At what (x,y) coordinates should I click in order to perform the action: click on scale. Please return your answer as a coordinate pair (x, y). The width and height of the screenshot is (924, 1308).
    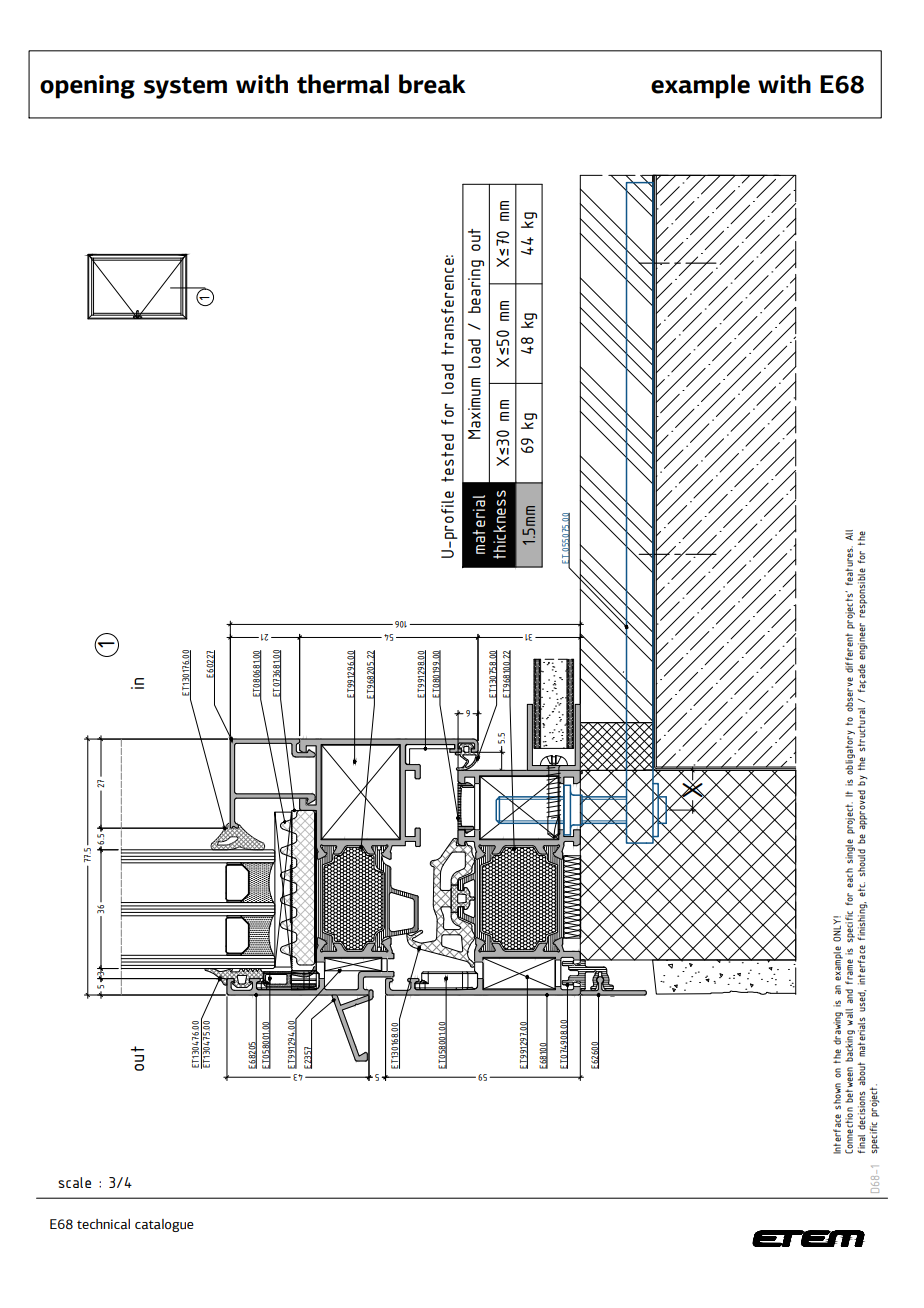
    Looking at the image, I should click on (74, 1182).
